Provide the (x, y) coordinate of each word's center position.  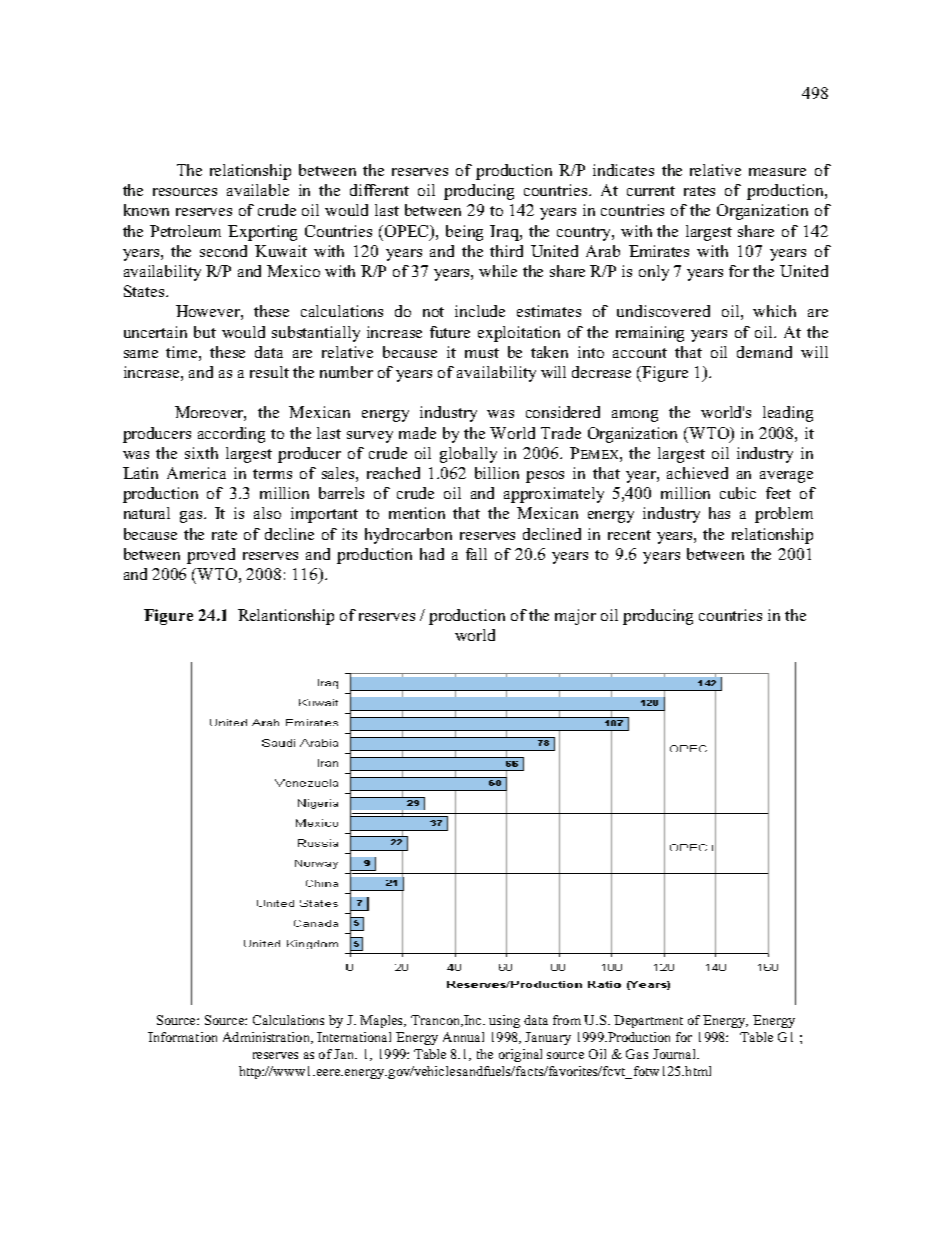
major (575, 617)
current (651, 191)
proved (211, 556)
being (464, 233)
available (258, 190)
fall (476, 554)
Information (182, 1037)
